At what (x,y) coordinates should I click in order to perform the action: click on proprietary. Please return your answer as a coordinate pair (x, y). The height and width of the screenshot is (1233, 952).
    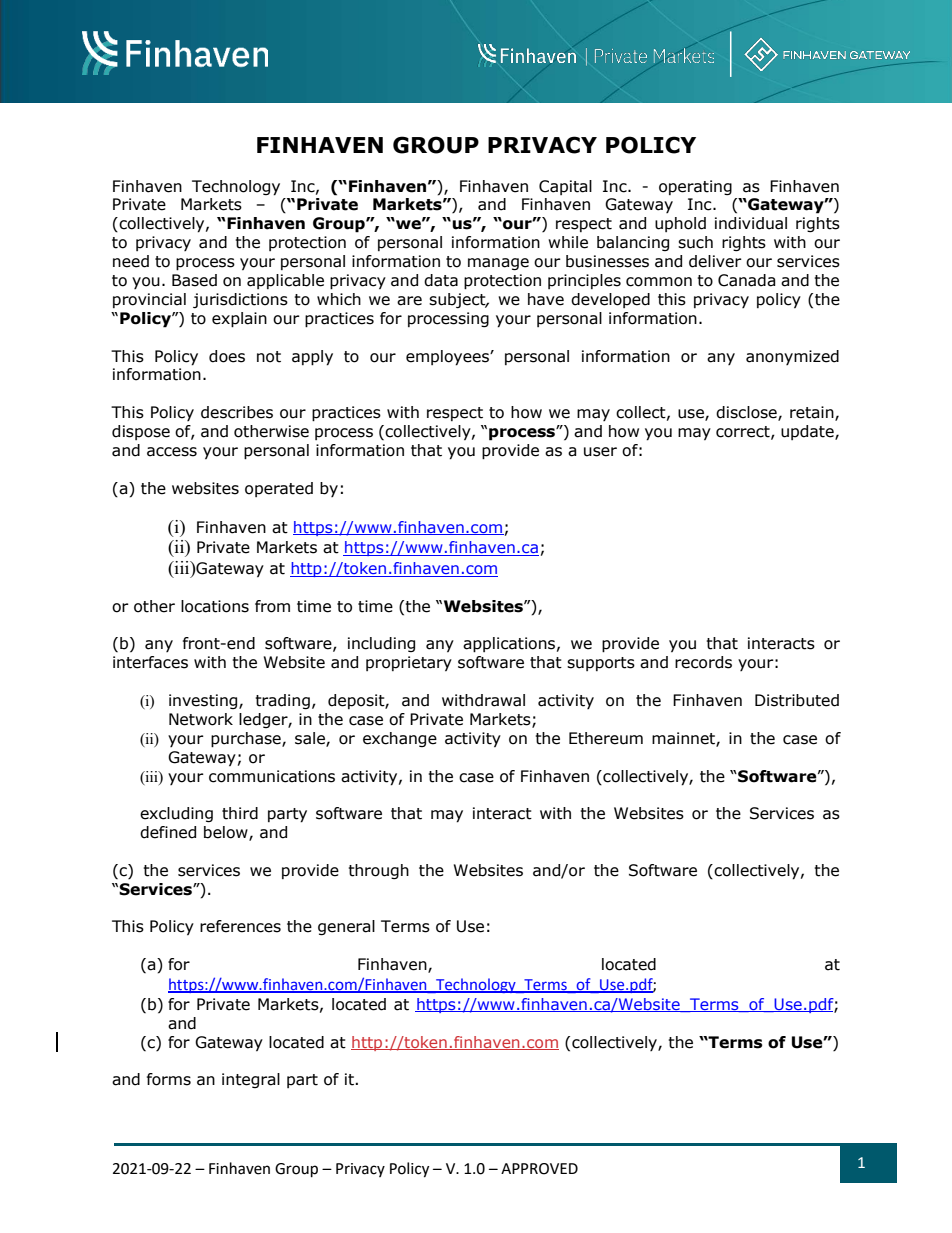
    Looking at the image, I should click on (409, 663).
